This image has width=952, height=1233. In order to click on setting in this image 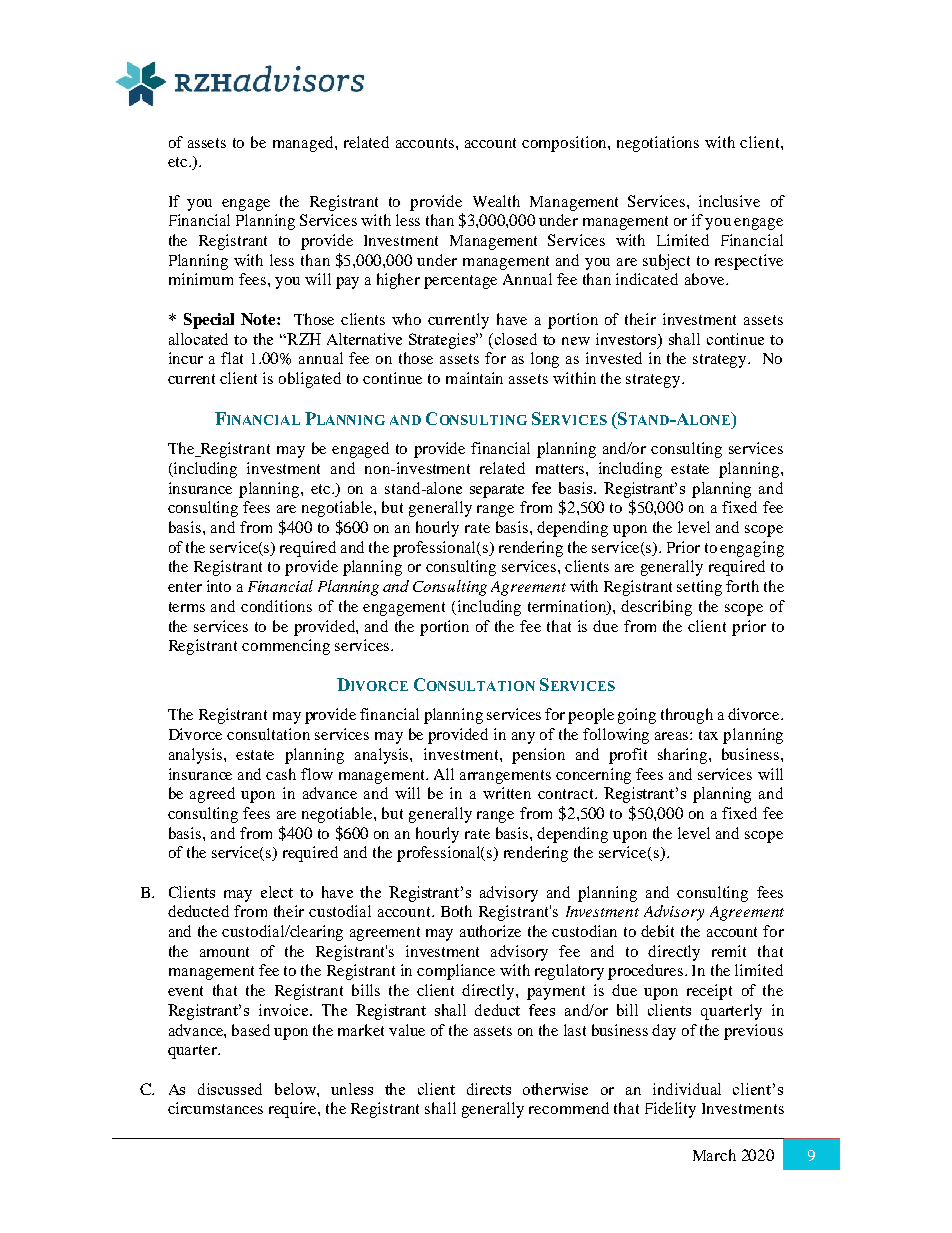, I will do `click(699, 588)`.
